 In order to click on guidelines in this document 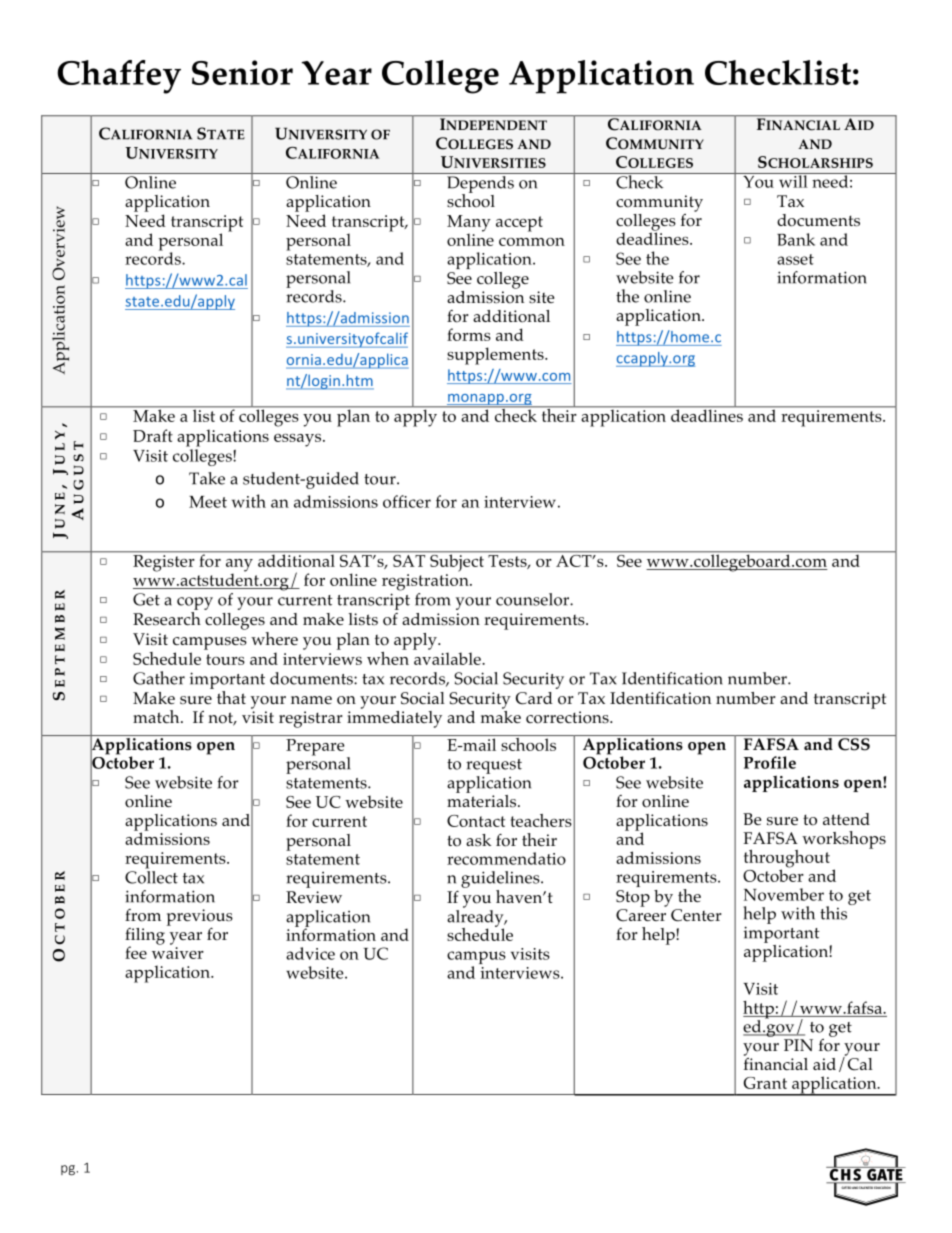, I will do `click(501, 879)`.
